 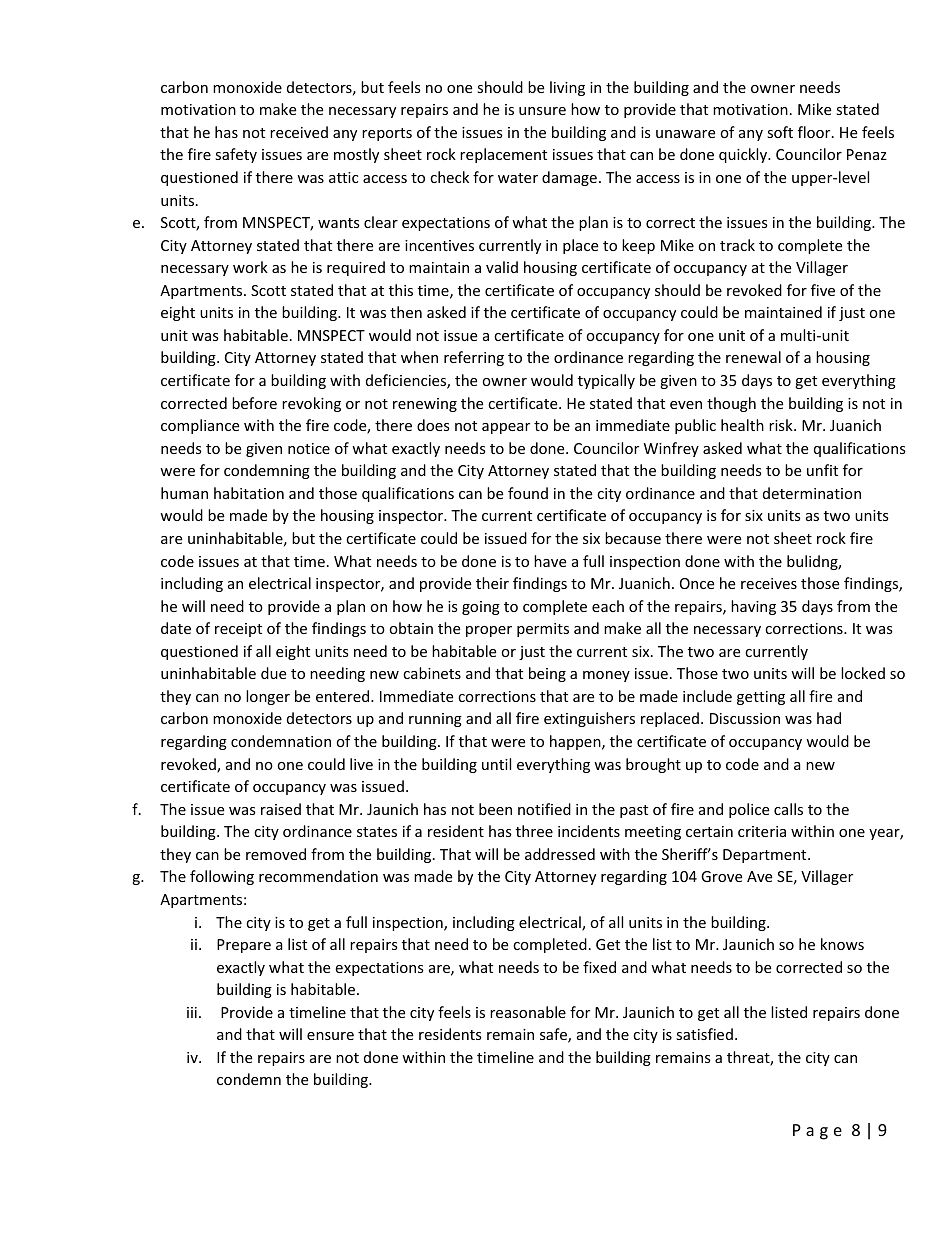 I want to click on longer, so click(x=268, y=697).
